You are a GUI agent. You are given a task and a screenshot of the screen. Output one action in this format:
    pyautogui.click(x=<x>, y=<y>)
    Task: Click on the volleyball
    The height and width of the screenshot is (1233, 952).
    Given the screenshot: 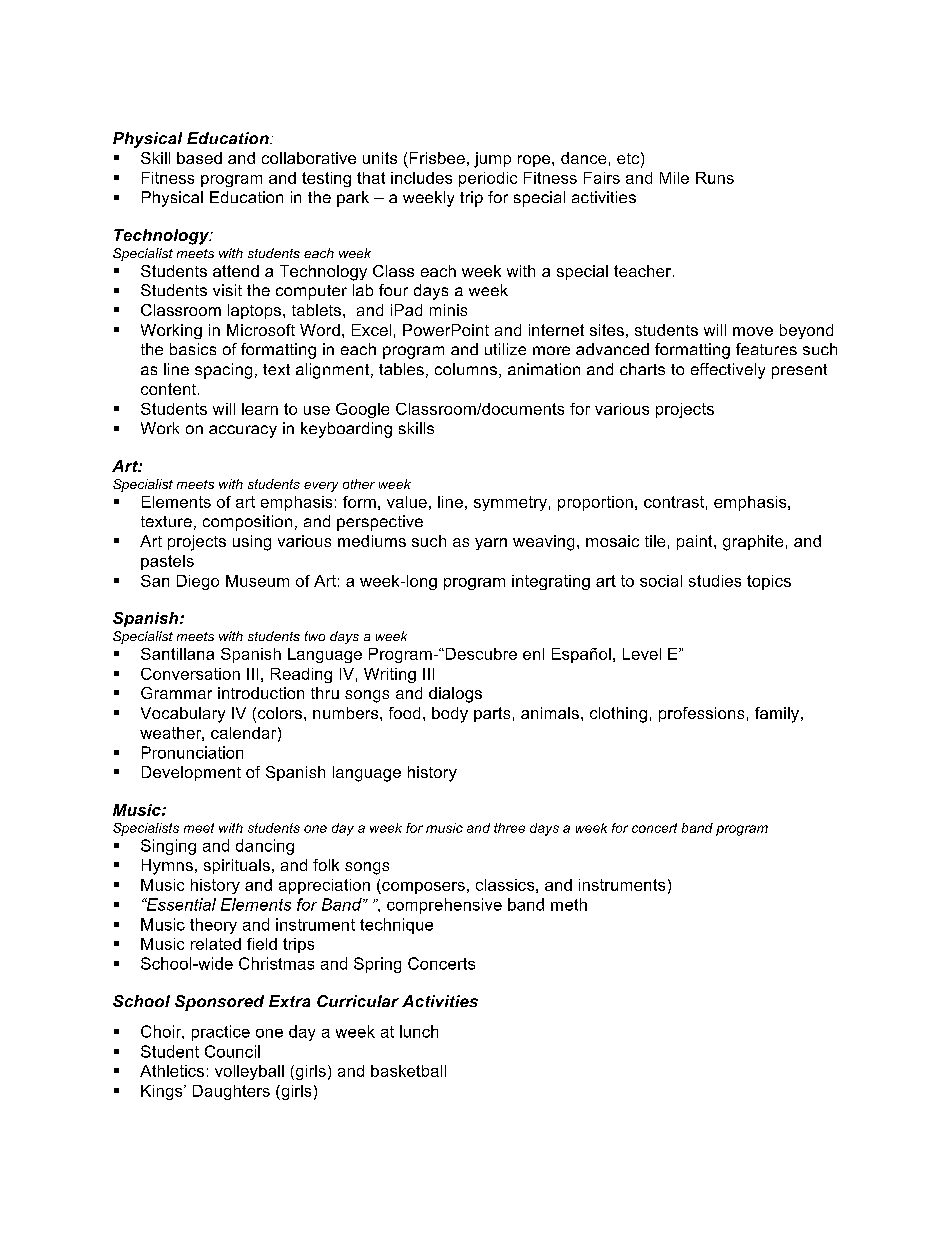 What is the action you would take?
    pyautogui.click(x=249, y=1072)
